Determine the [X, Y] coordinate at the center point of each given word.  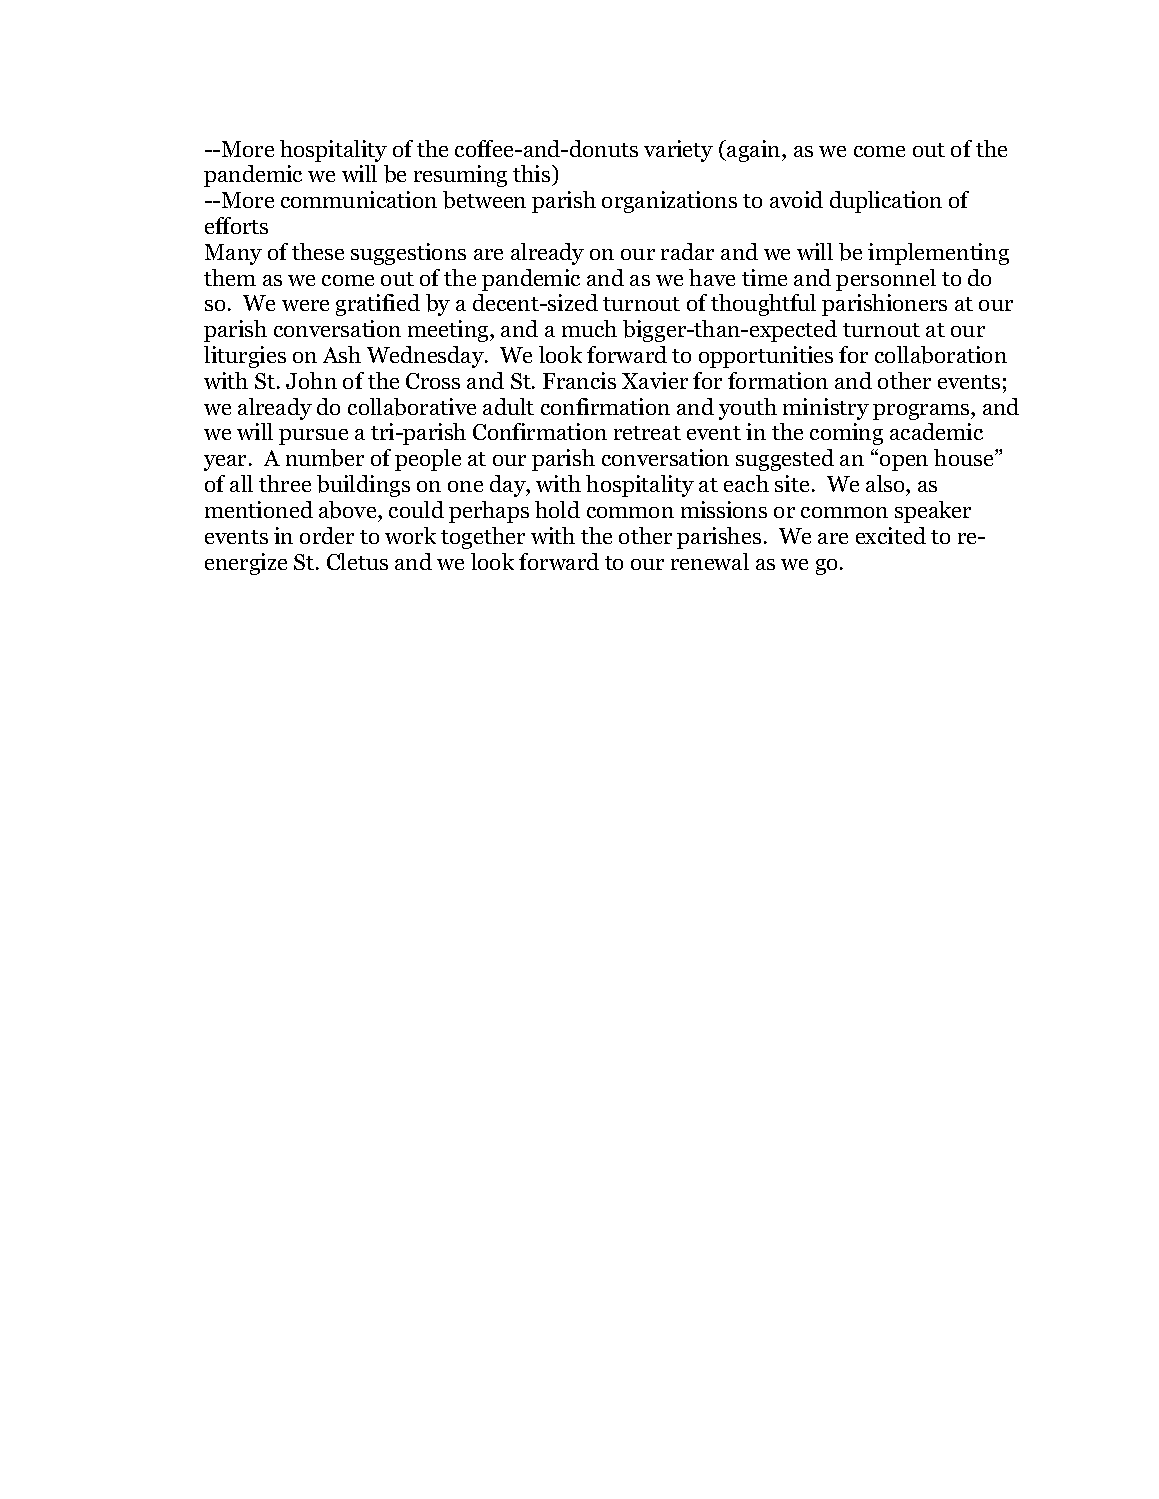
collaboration [941, 355]
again [754, 151]
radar [687, 251]
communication [359, 199]
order [327, 535]
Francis [579, 380]
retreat [647, 433]
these [318, 251]
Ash [342, 354]
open [904, 463]
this [533, 175]
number [325, 458]
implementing [938, 254]
